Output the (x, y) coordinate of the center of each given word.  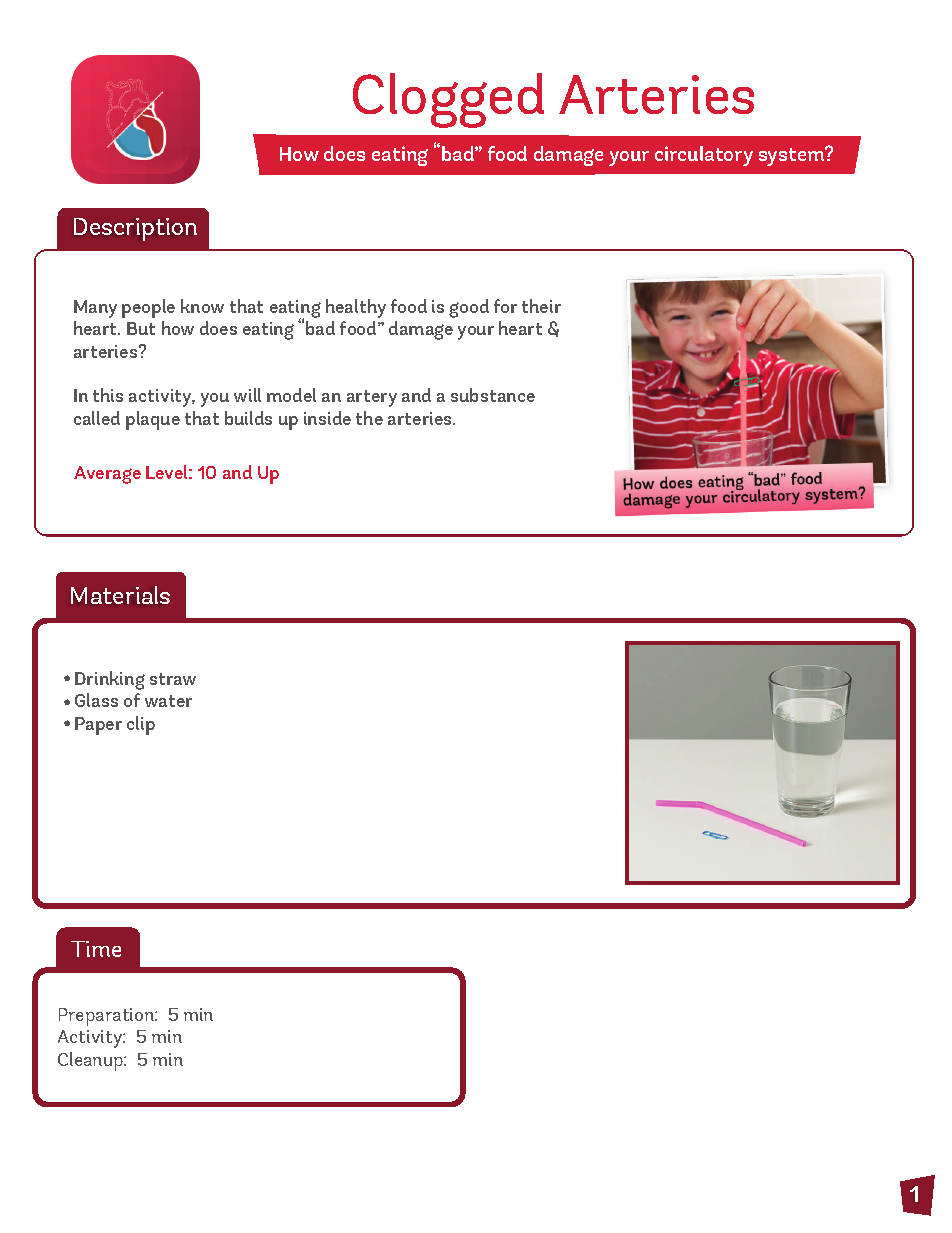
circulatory (704, 156)
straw (173, 679)
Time (96, 949)
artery (372, 398)
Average (107, 475)
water (168, 701)
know (202, 306)
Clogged (448, 100)
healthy (356, 308)
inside (327, 418)
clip (141, 725)
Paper (98, 726)
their (541, 306)
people (148, 308)
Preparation (107, 1017)
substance (493, 395)
